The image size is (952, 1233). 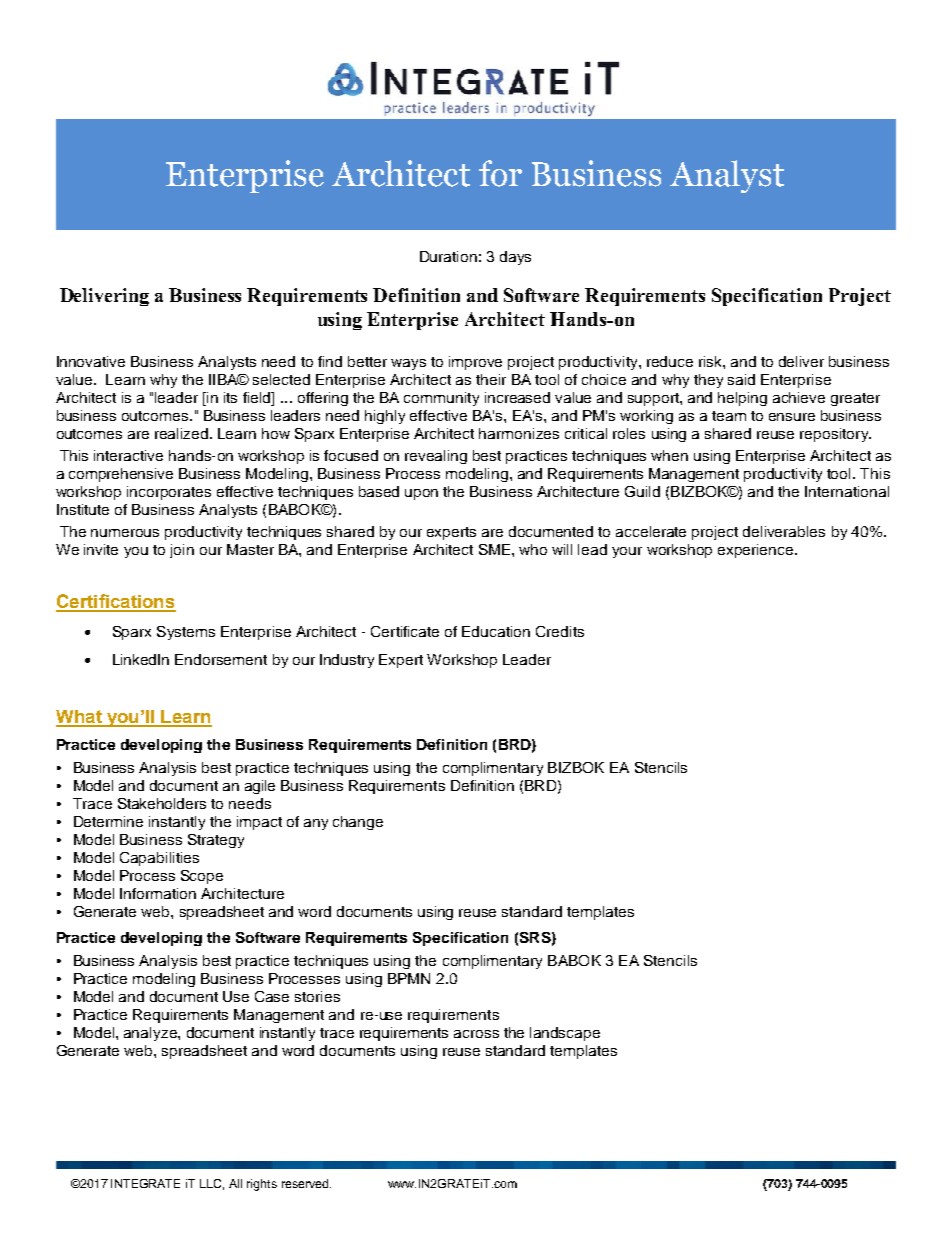 What do you see at coordinates (169, 493) in the screenshot?
I see `incorporates` at bounding box center [169, 493].
